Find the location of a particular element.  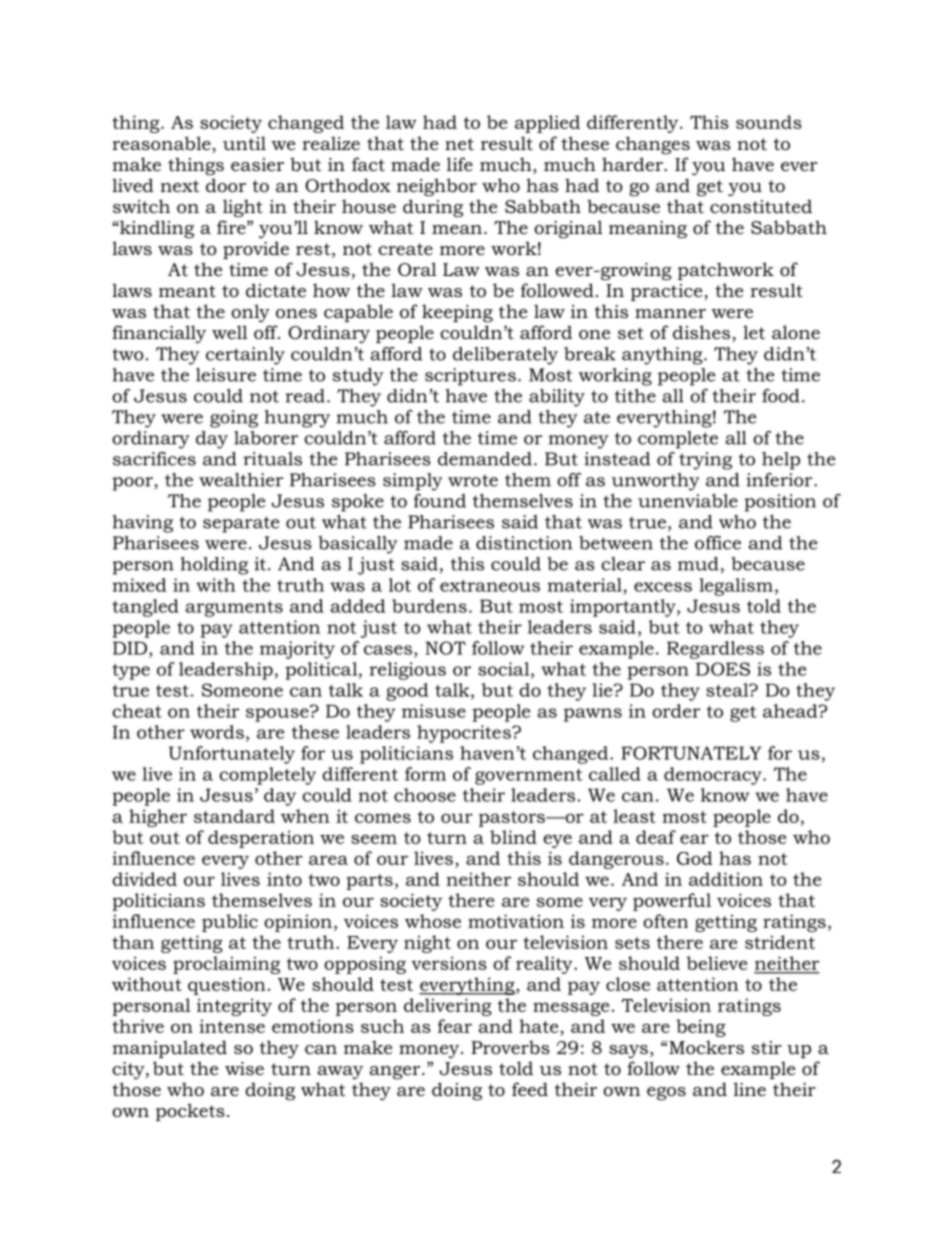

until is located at coordinates (244, 143).
